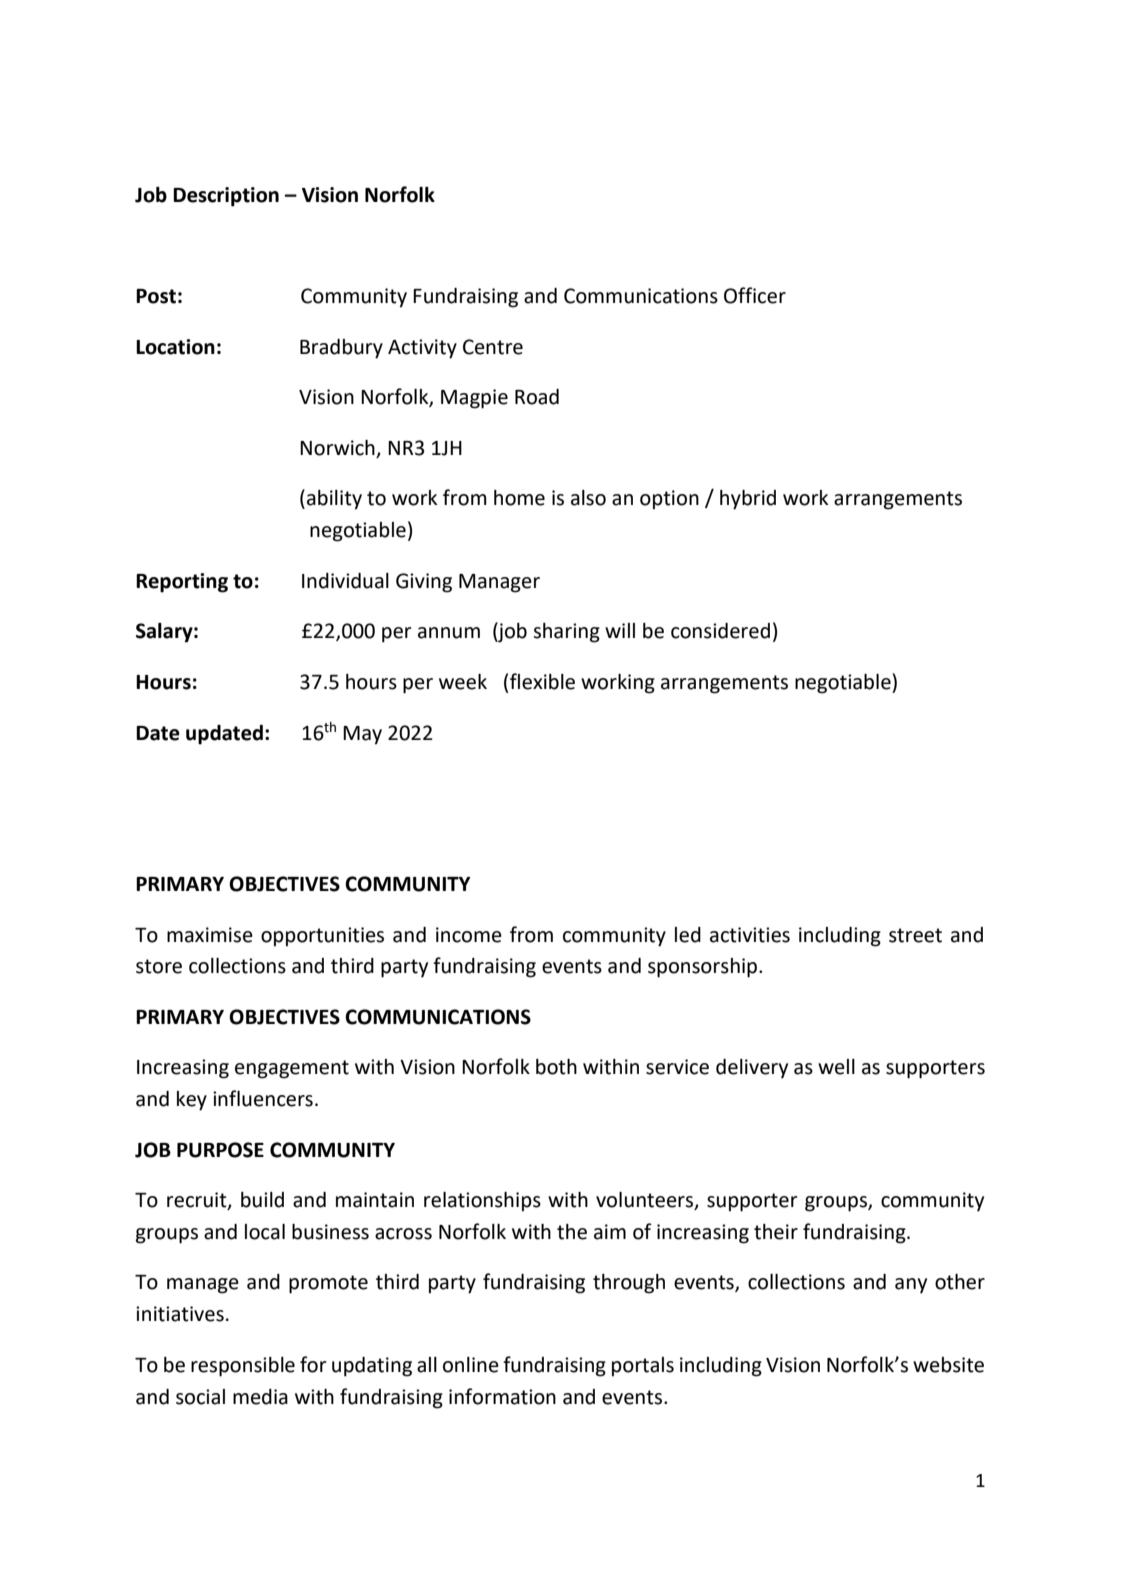  What do you see at coordinates (720, 631) in the screenshot?
I see `considered` at bounding box center [720, 631].
